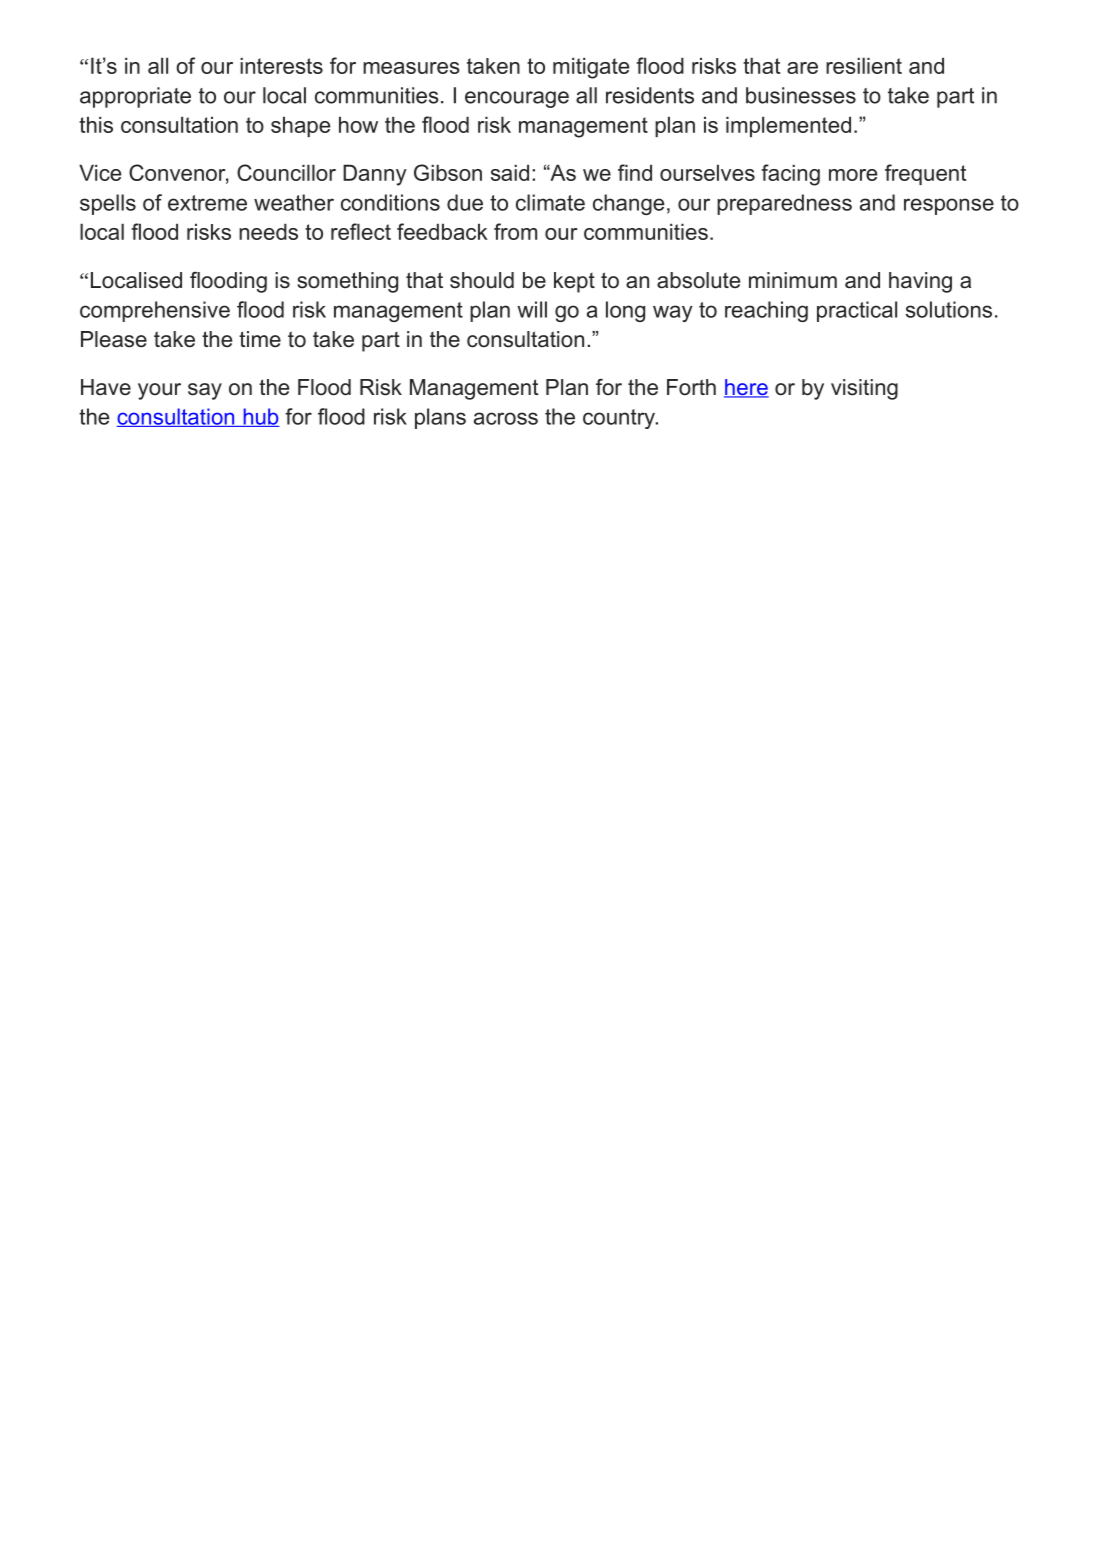  I want to click on resilient, so click(864, 65).
